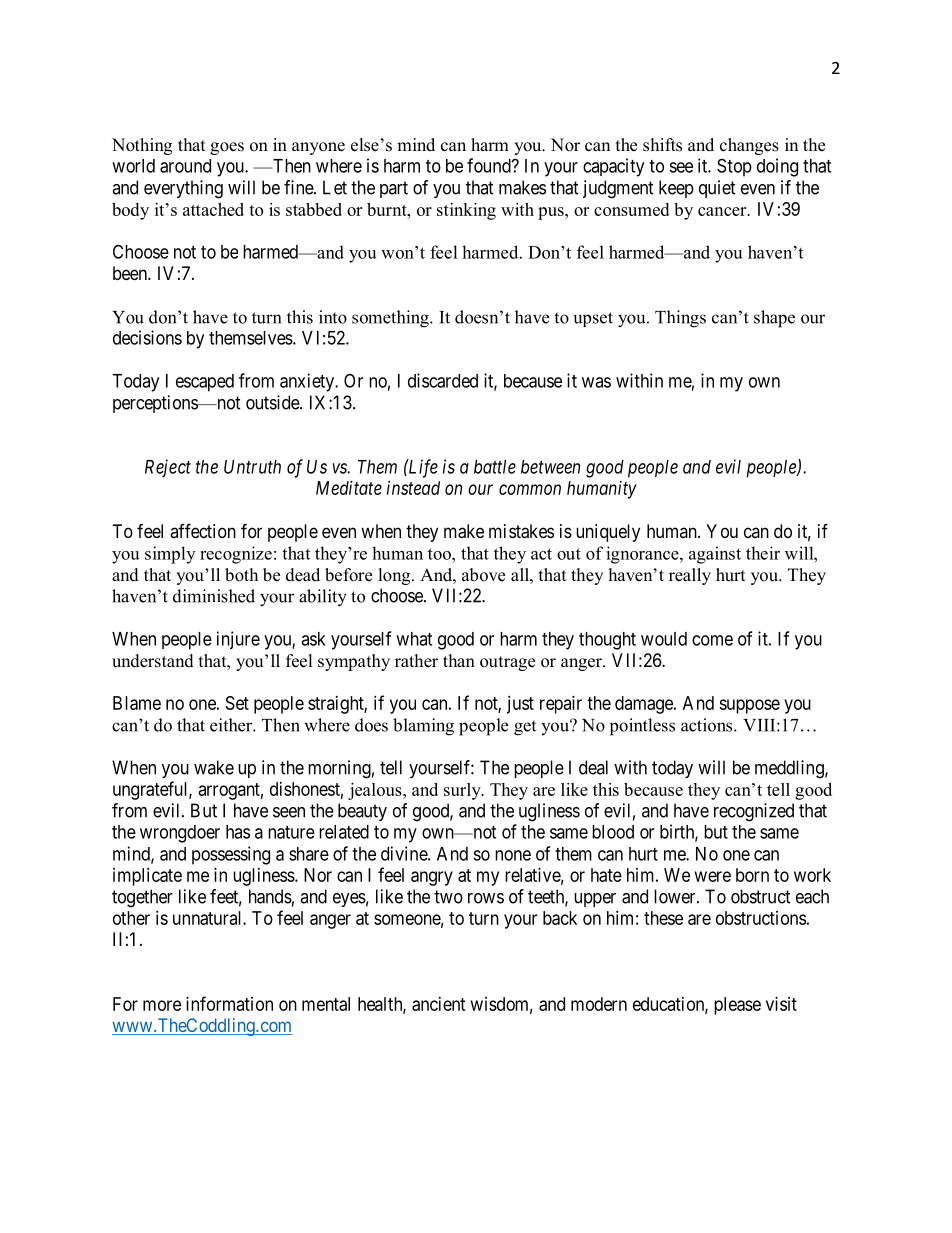 This screenshot has width=952, height=1233. I want to click on surly, so click(463, 791).
